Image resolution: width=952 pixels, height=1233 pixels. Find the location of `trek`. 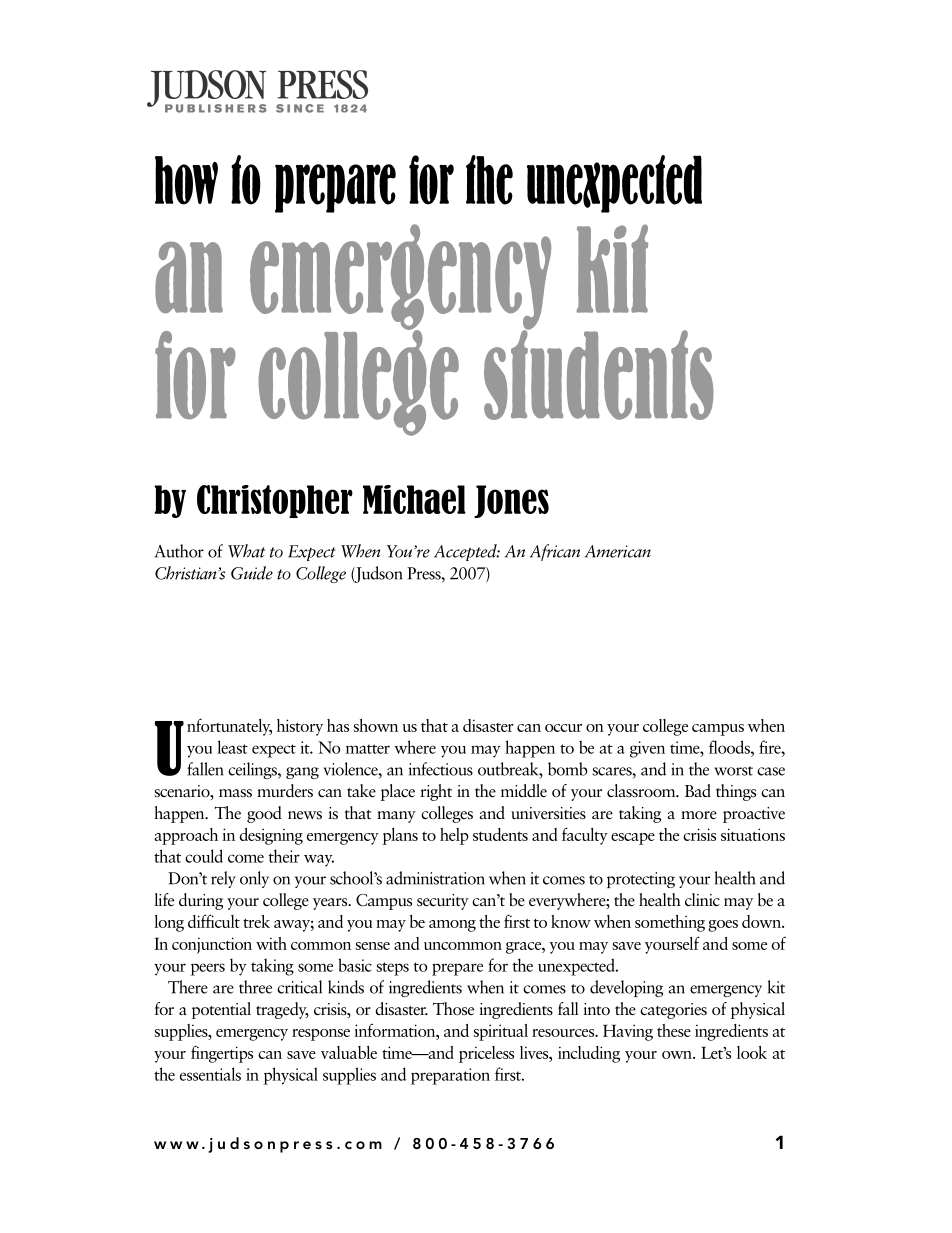

trek is located at coordinates (256, 921).
